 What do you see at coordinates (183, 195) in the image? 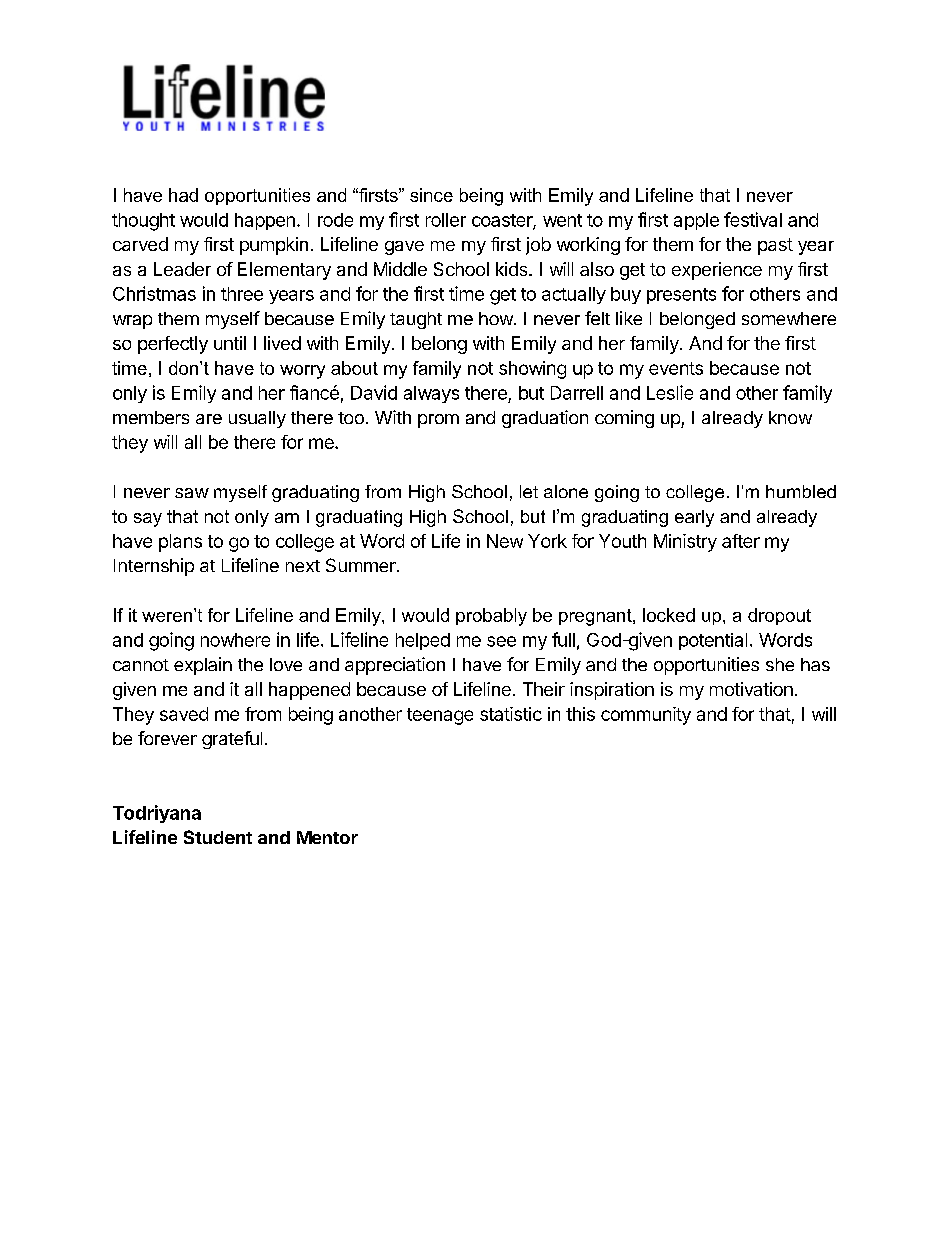
I see `had` at bounding box center [183, 195].
